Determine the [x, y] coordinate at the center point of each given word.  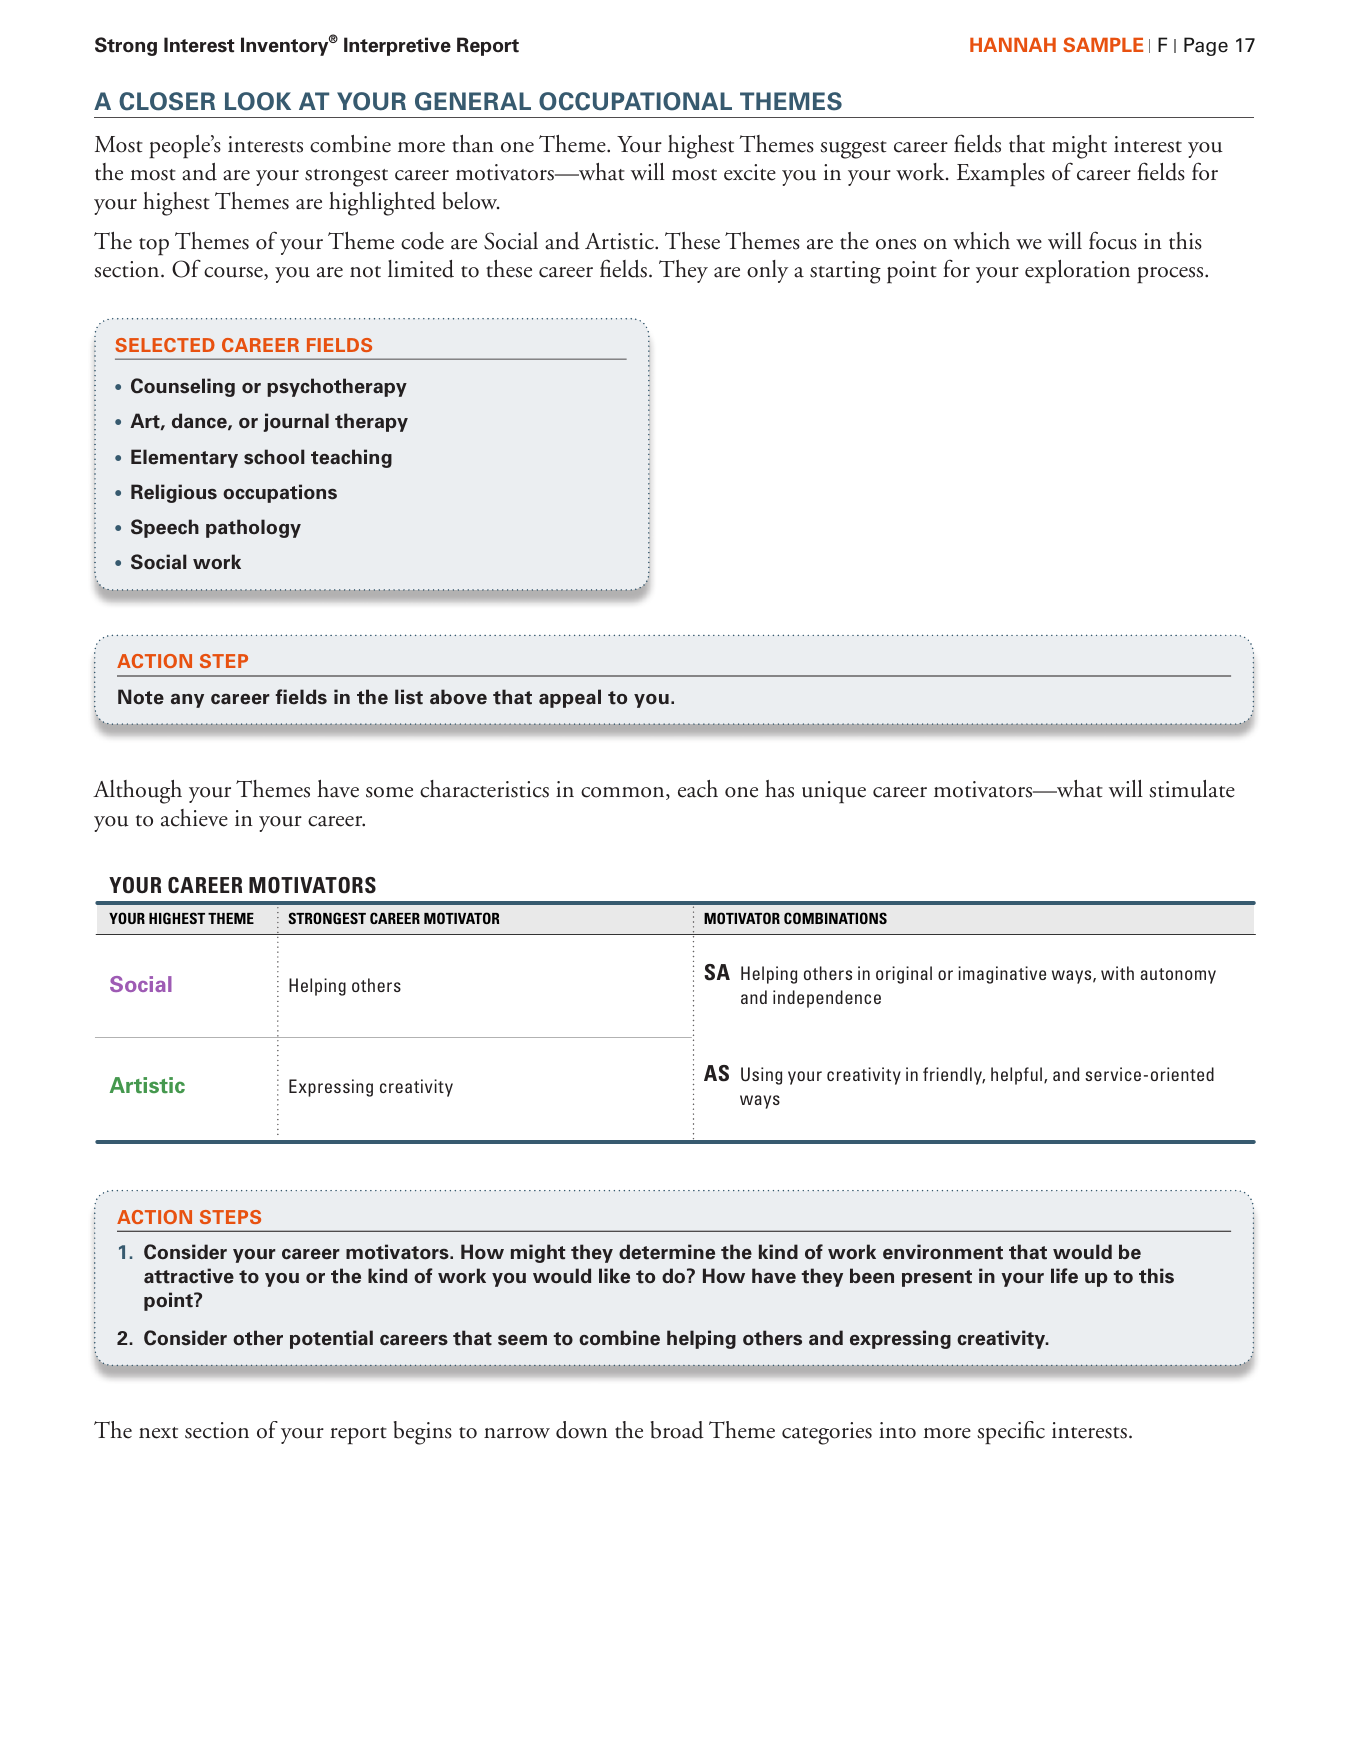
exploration [1077, 272]
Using [761, 1076]
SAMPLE [1103, 44]
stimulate [1192, 789]
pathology [253, 528]
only [767, 271]
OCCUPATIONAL [635, 101]
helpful [1018, 1076]
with [1117, 973]
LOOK [258, 101]
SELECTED [165, 345]
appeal [570, 698]
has [779, 789]
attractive [189, 1276]
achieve [194, 818]
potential [331, 1339]
